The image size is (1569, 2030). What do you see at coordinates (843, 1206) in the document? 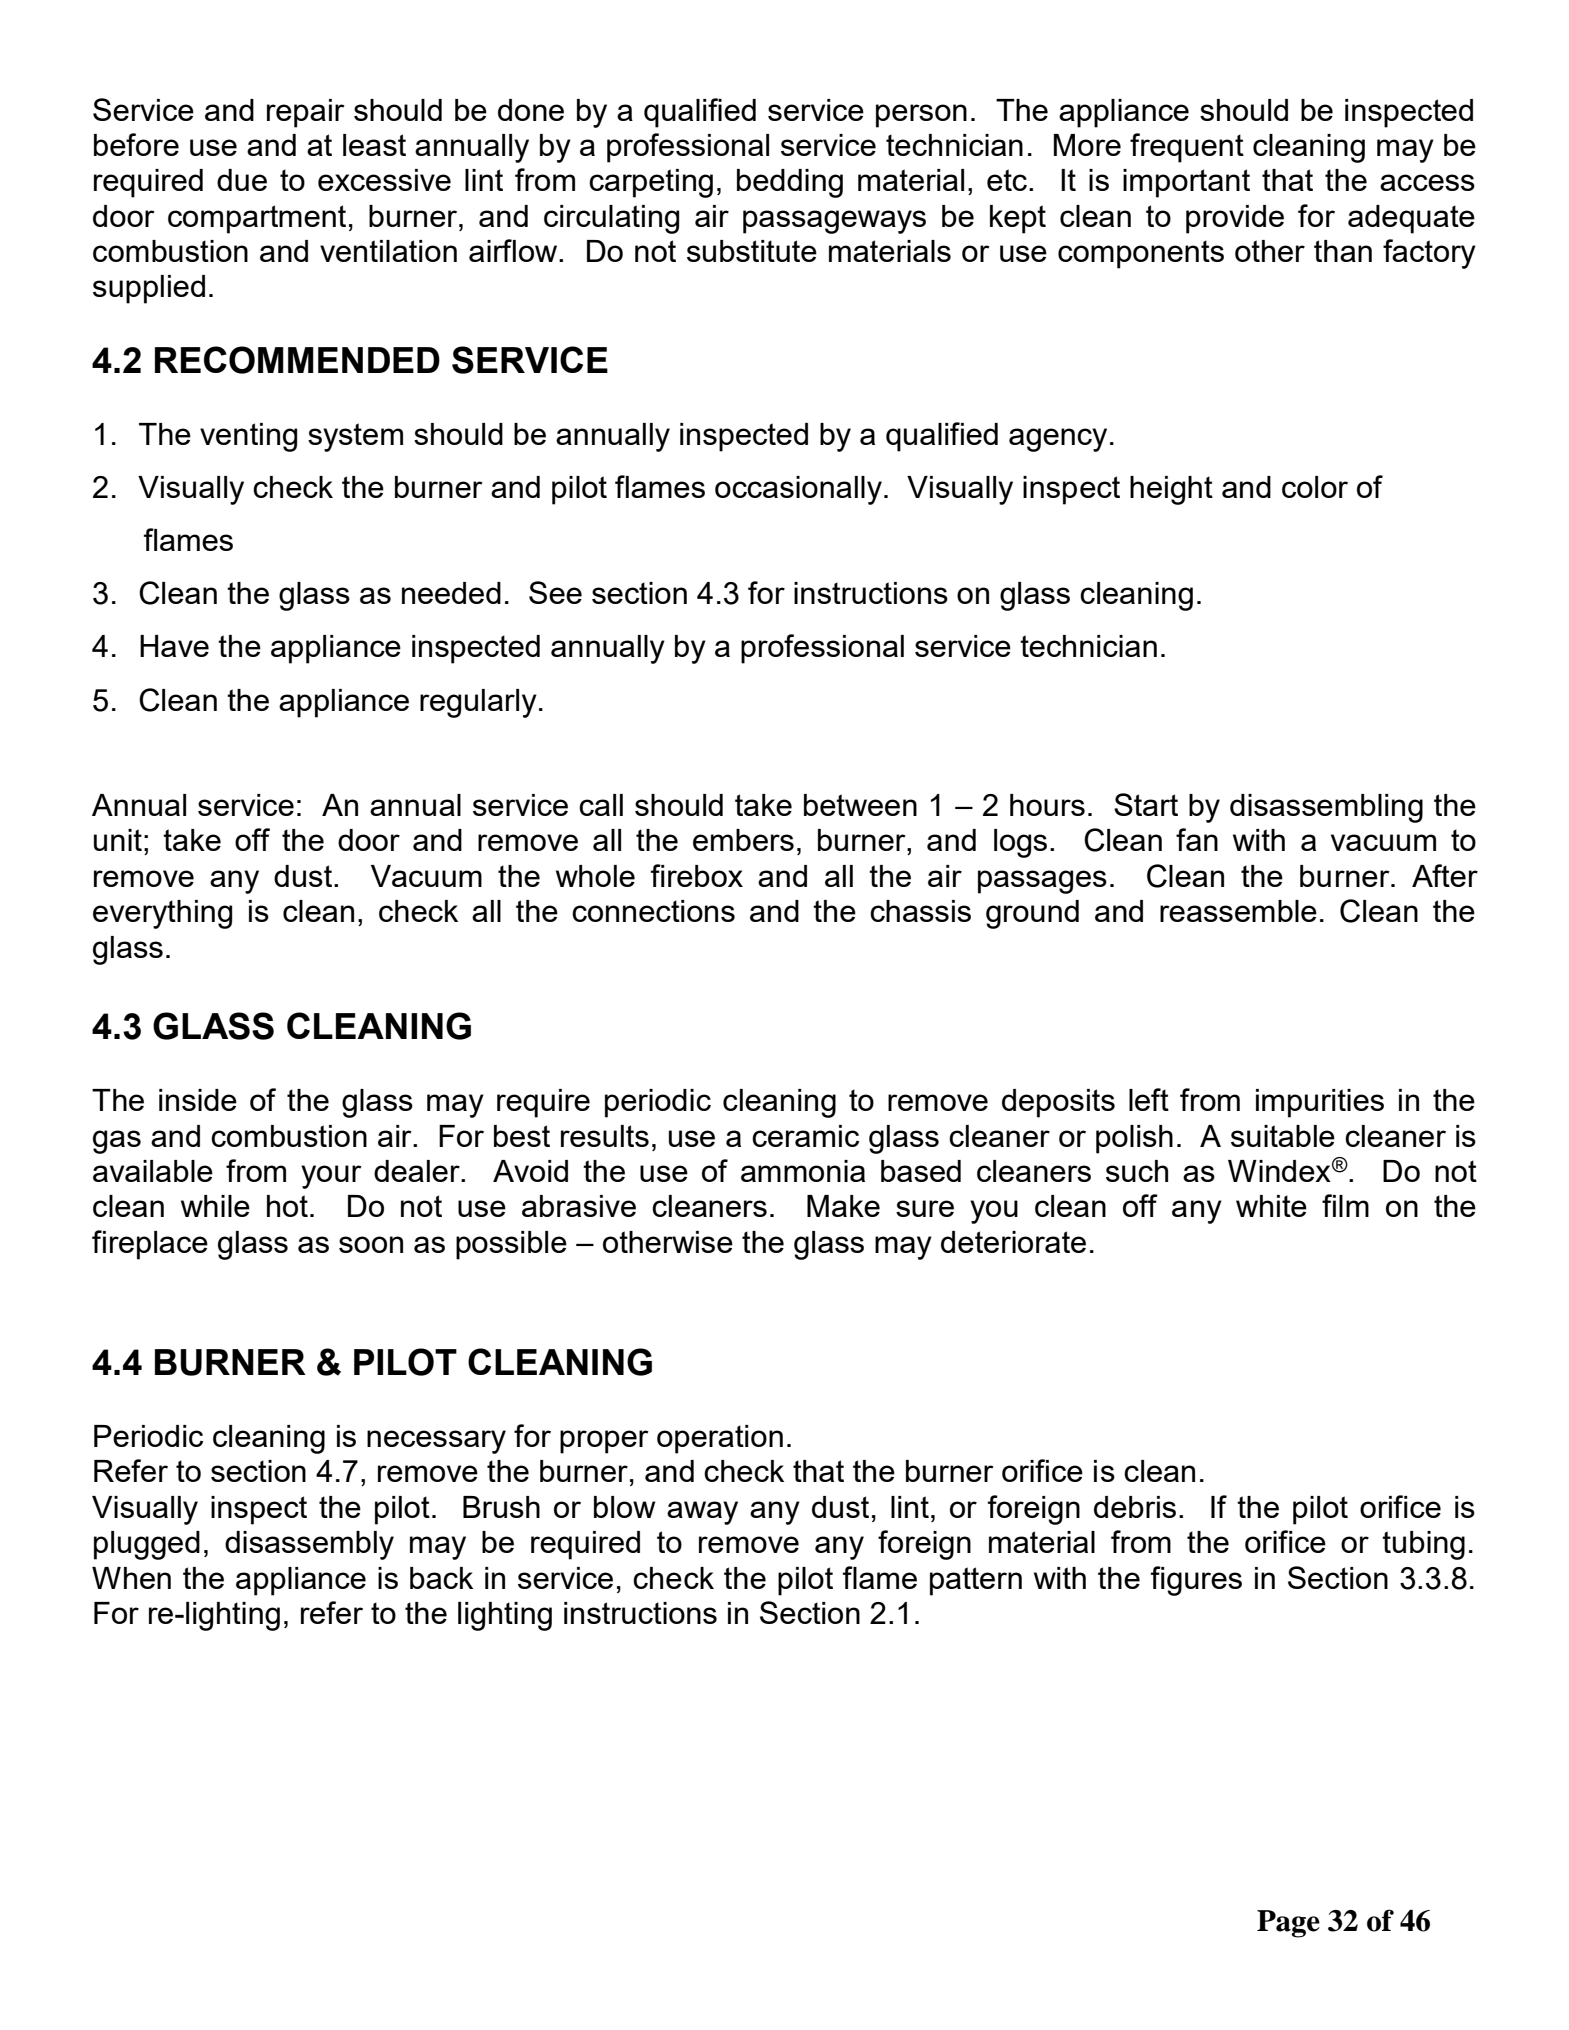
I see `Make` at bounding box center [843, 1206].
